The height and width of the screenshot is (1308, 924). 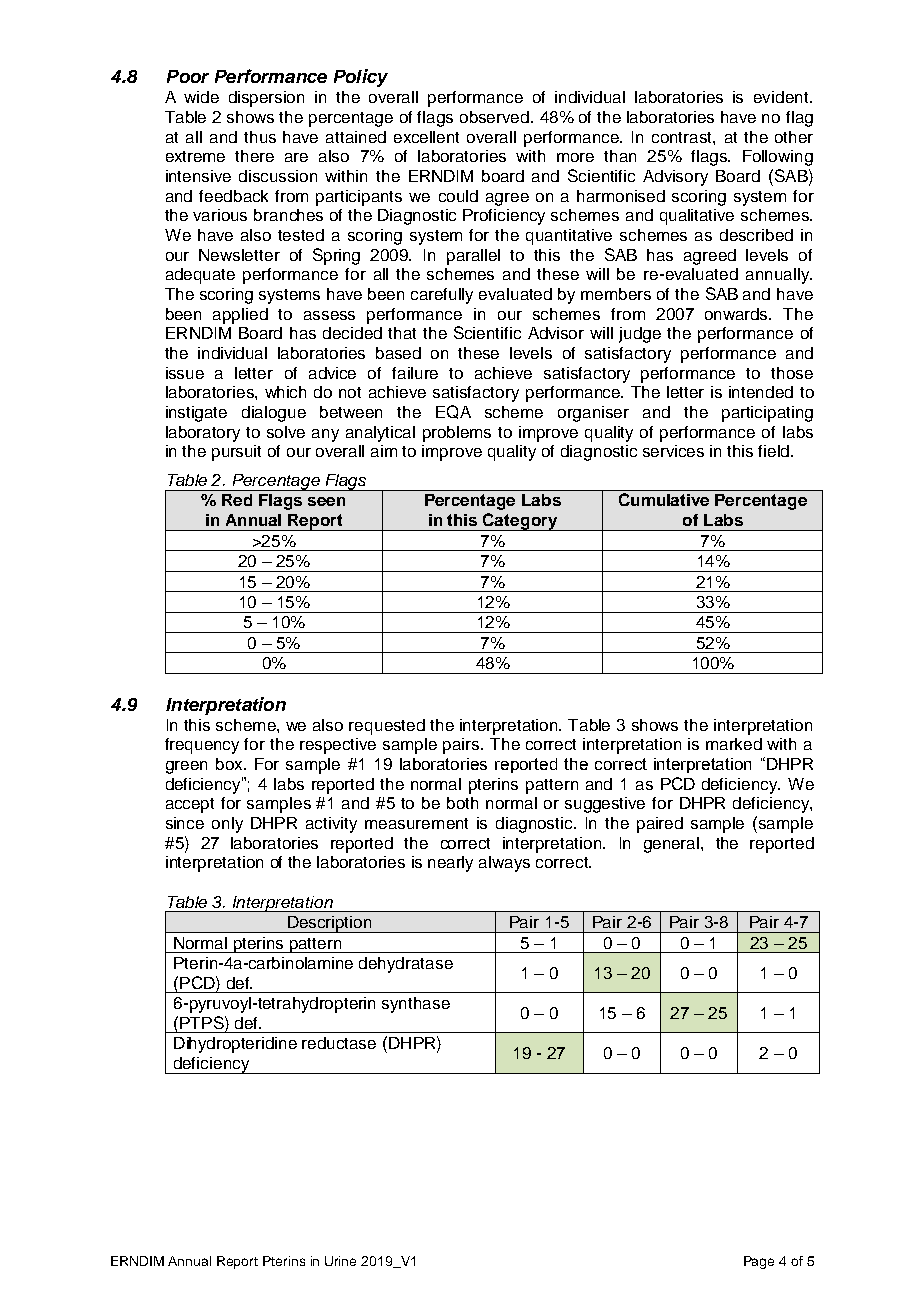 I want to click on synthase, so click(x=416, y=1005).
